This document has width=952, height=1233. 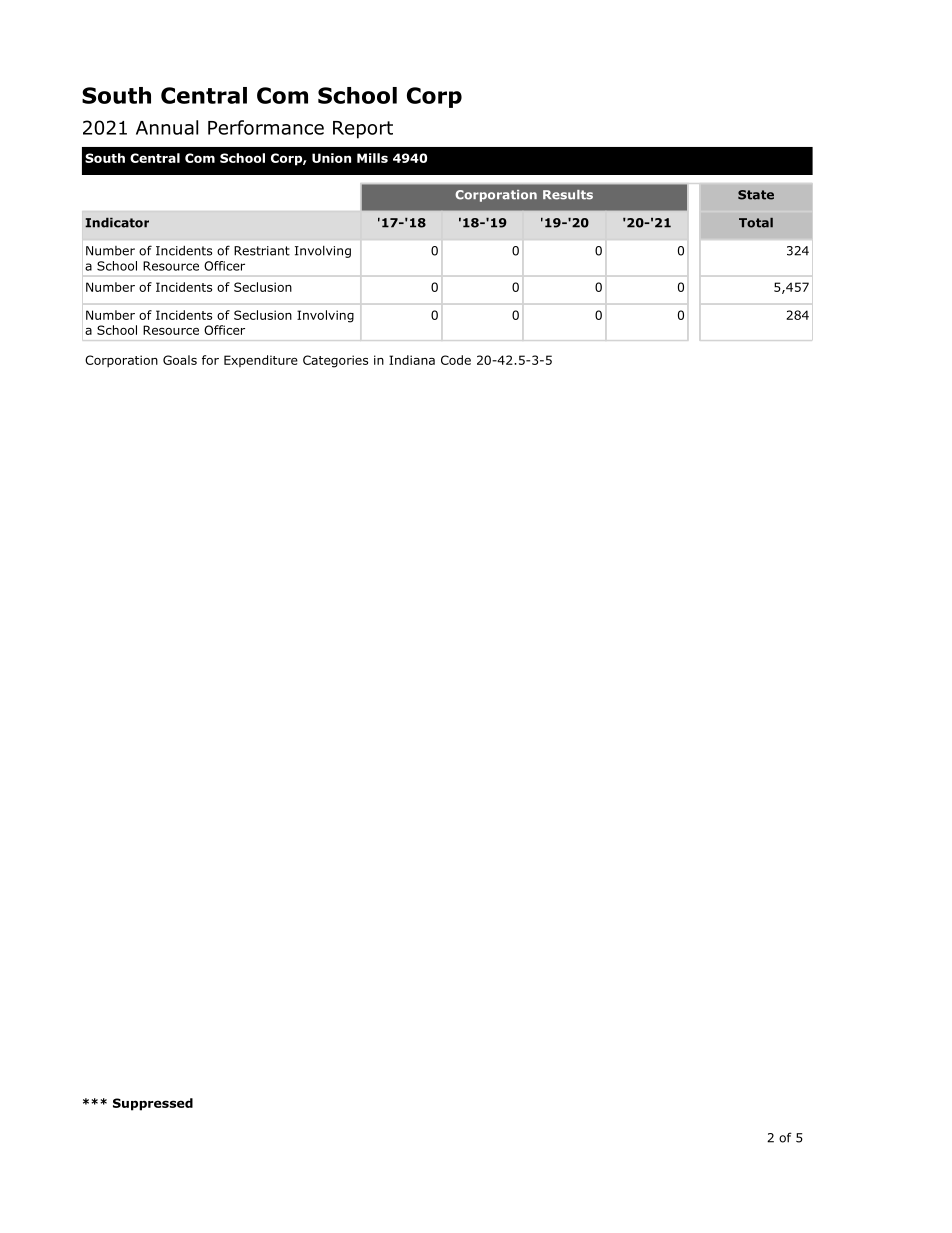 I want to click on Report, so click(x=363, y=130).
